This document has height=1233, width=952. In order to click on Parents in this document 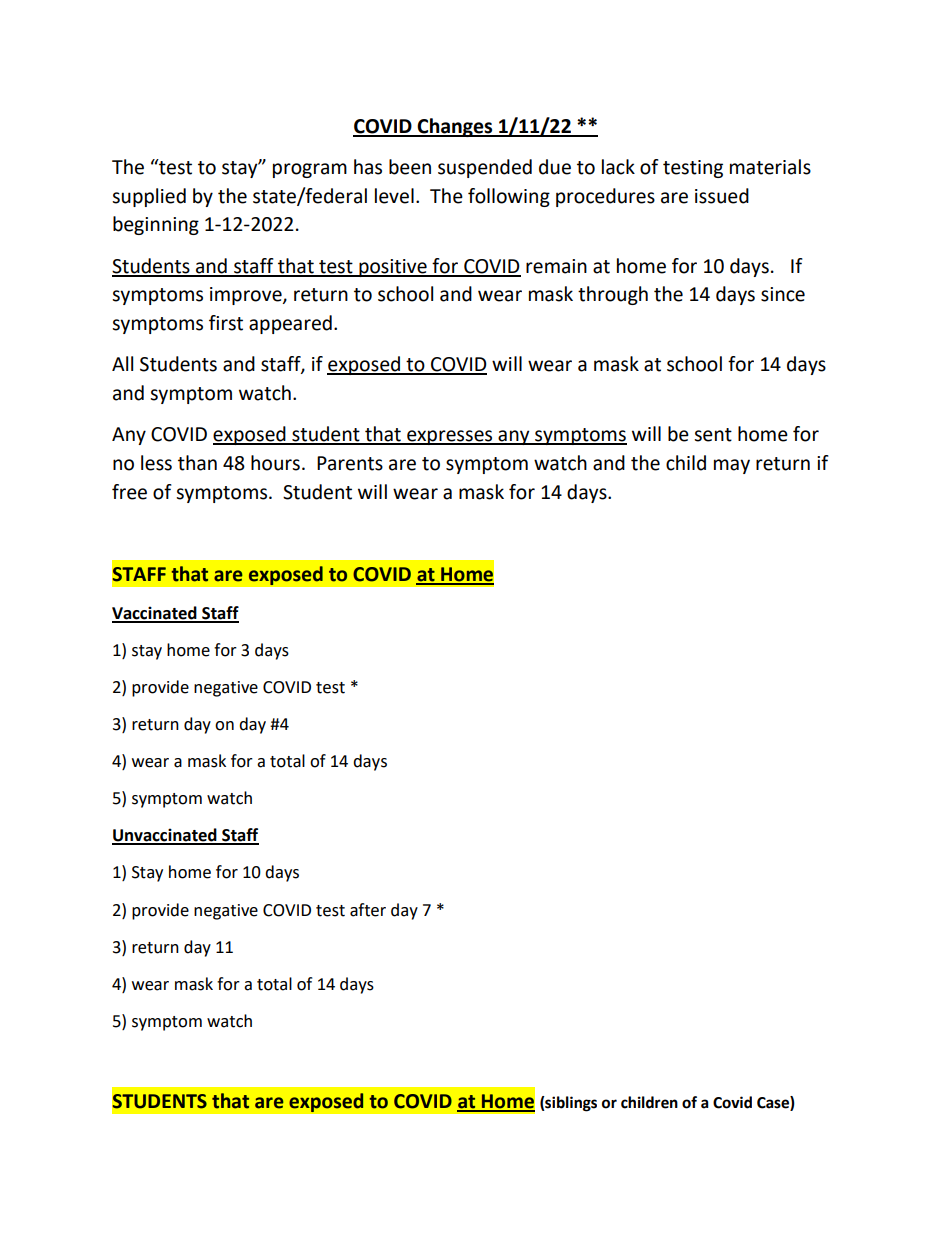, I will do `click(350, 463)`.
